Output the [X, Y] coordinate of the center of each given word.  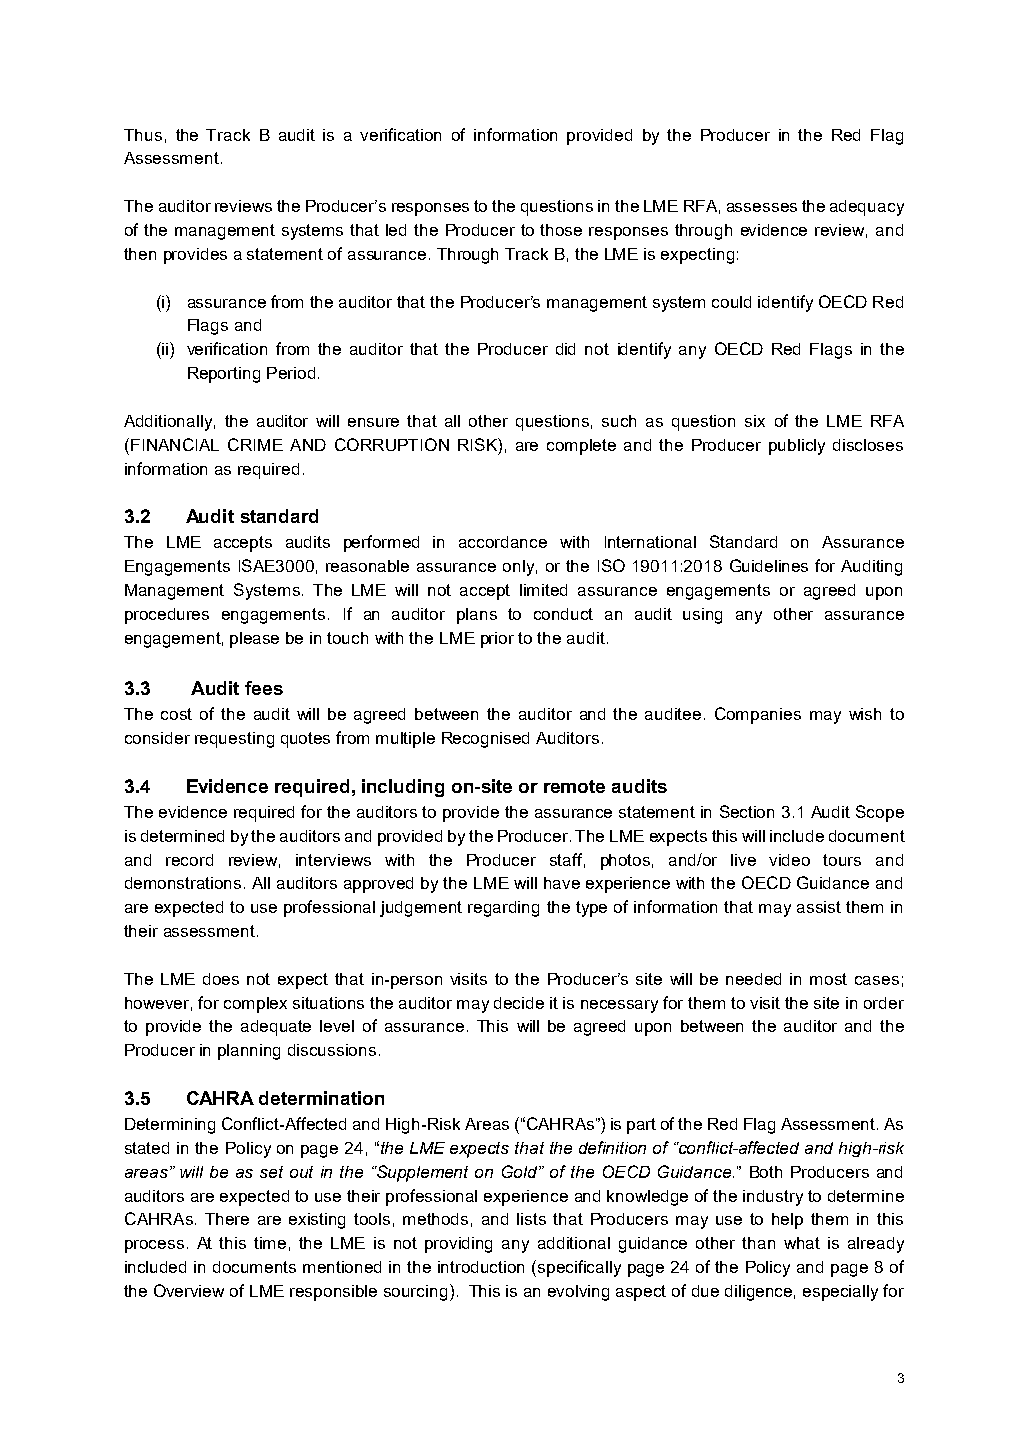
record [189, 860]
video [789, 860]
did [565, 349]
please [254, 640]
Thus [143, 135]
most [828, 979]
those [561, 230]
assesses [762, 207]
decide [519, 1003]
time [270, 1243]
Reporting [224, 375]
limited [543, 590]
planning [249, 1052]
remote [574, 786]
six [755, 421]
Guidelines [769, 565]
